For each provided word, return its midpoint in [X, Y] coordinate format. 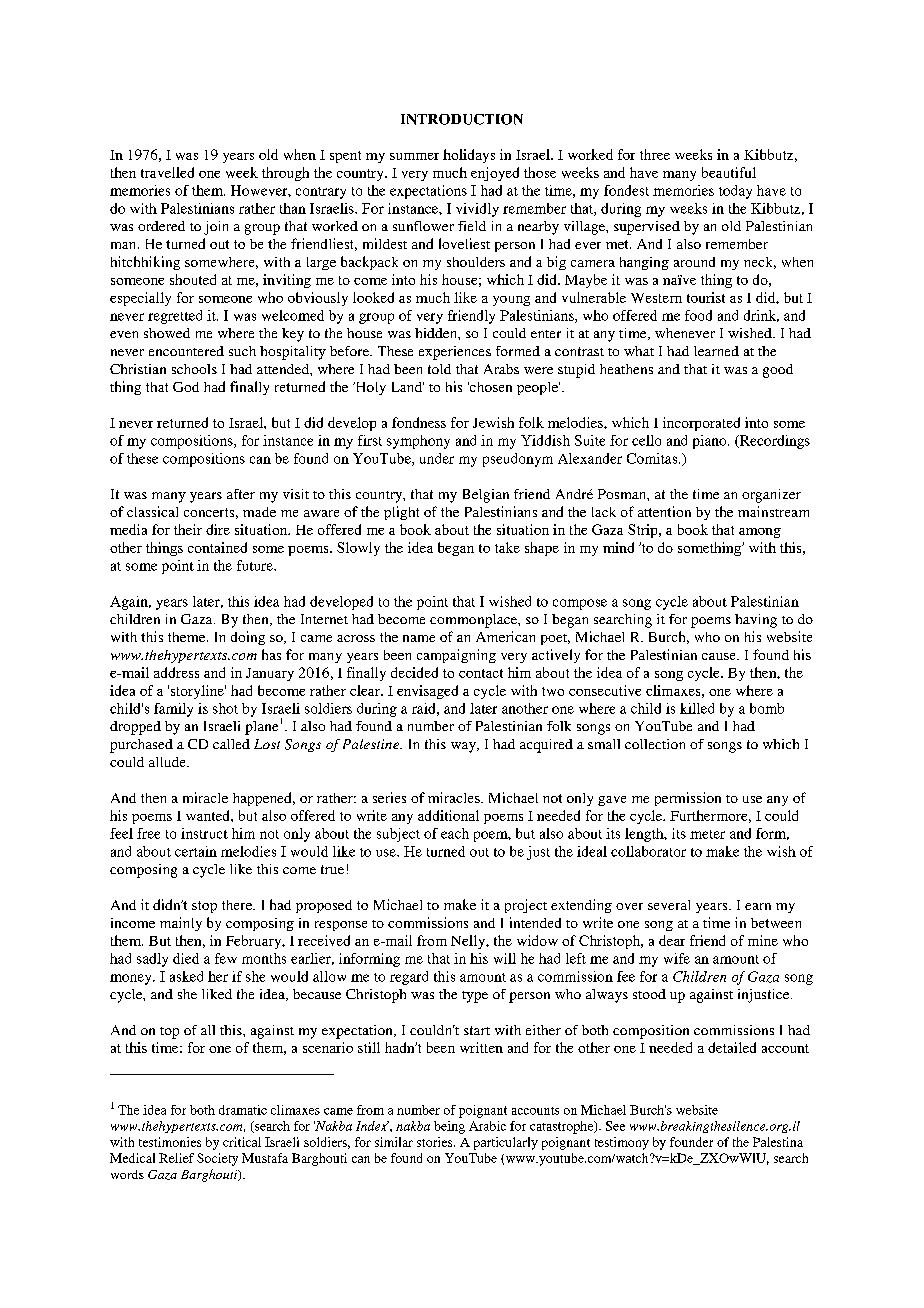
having [756, 621]
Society [217, 1159]
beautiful [729, 172]
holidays [469, 156]
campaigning [456, 656]
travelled [167, 172]
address [176, 672]
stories [436, 1142]
